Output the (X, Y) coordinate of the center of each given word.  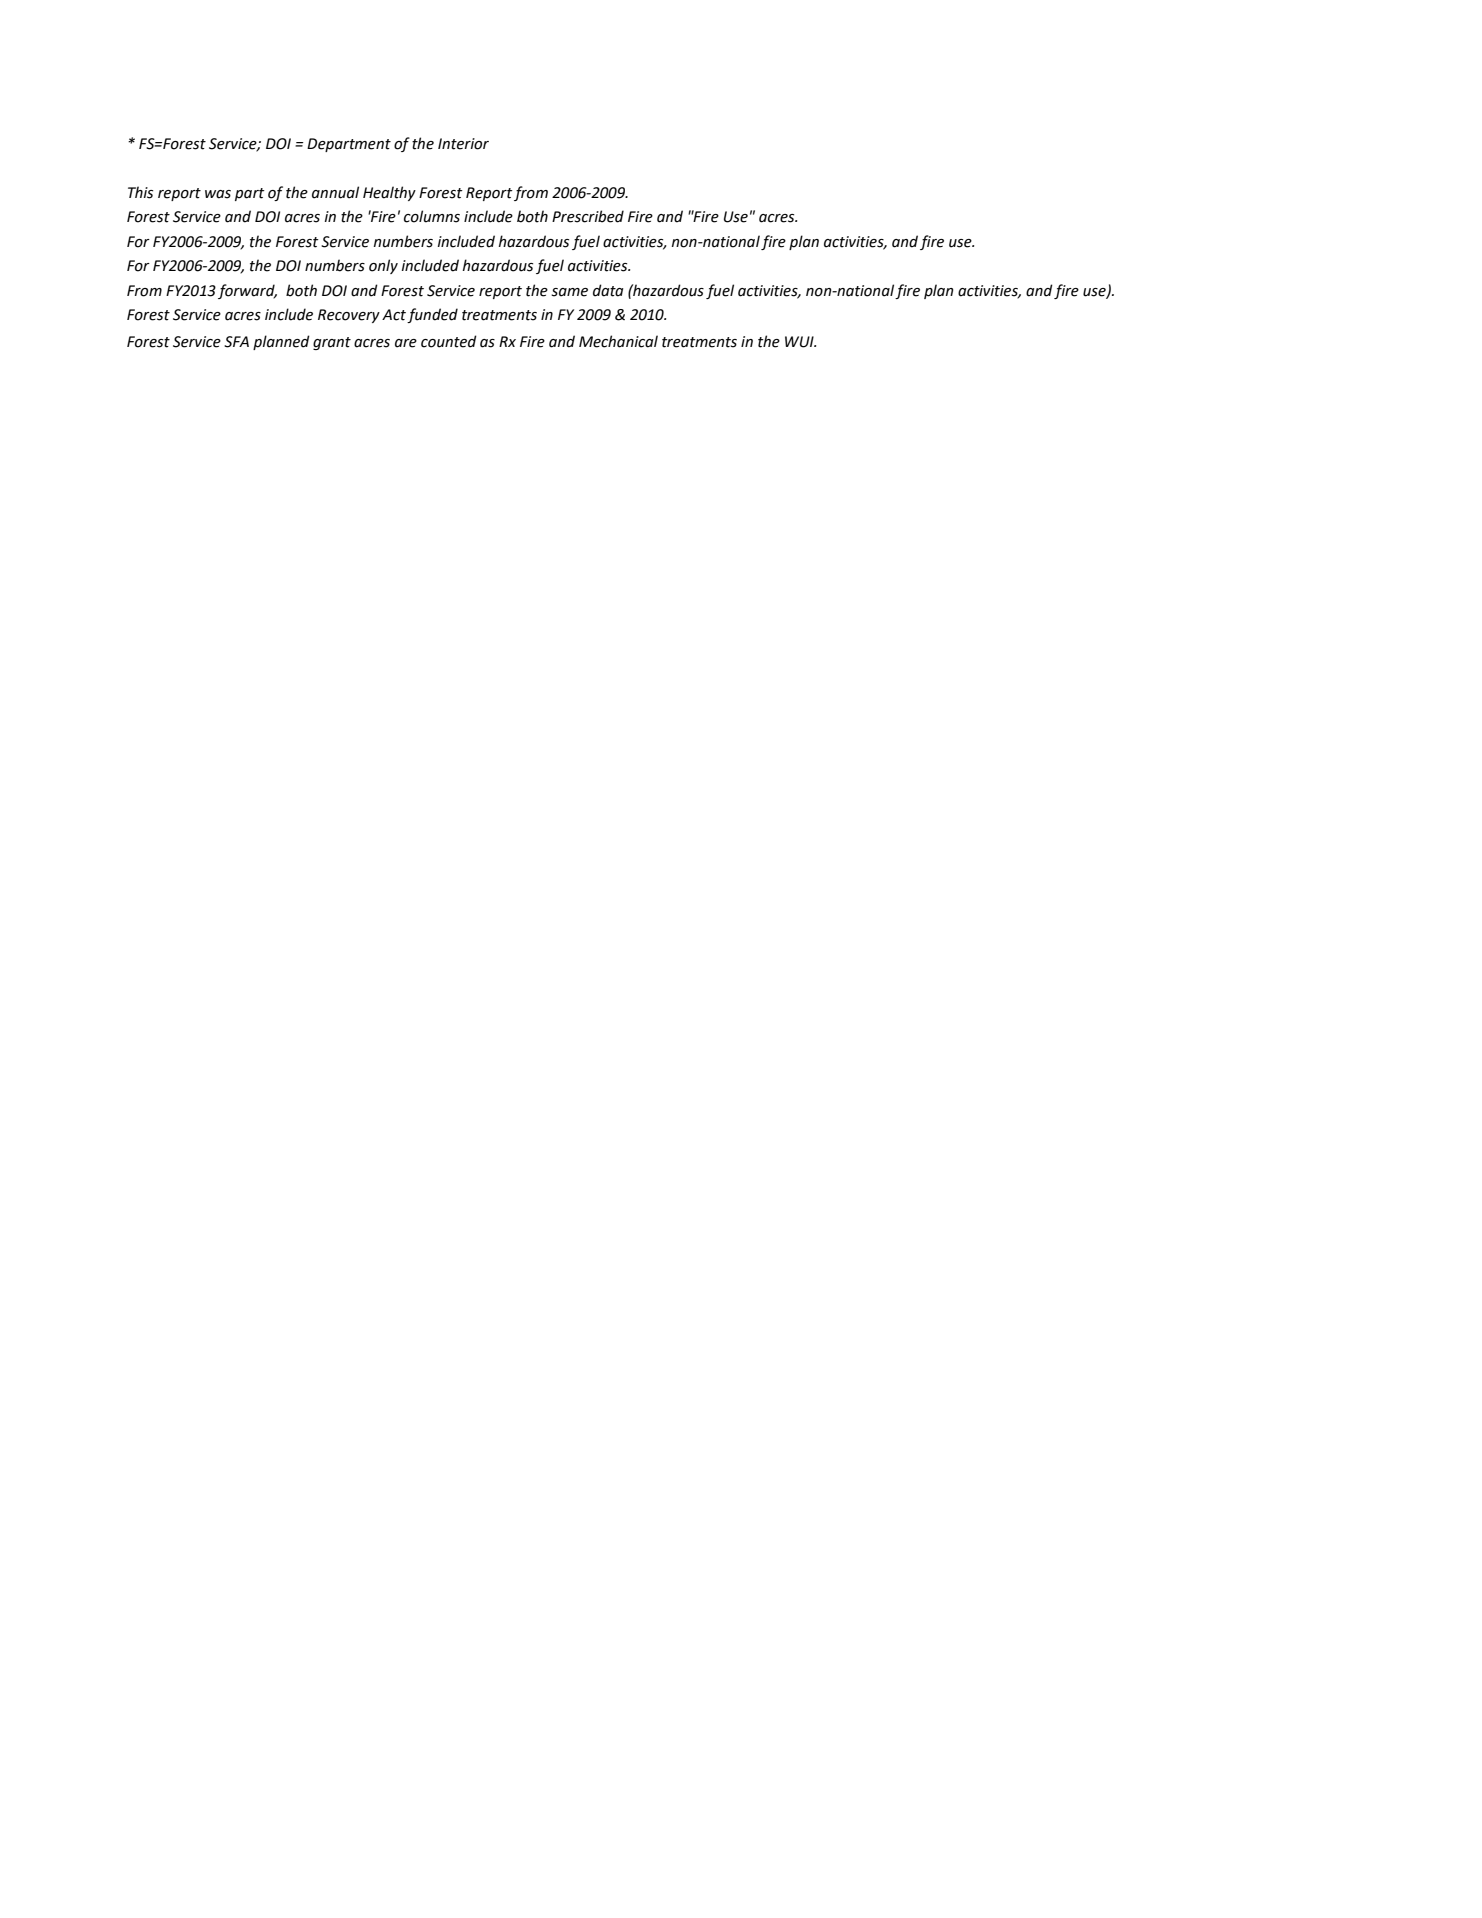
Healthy (389, 193)
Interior (463, 144)
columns (432, 216)
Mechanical (618, 341)
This (140, 192)
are (406, 343)
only (383, 266)
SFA (236, 342)
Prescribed (588, 216)
